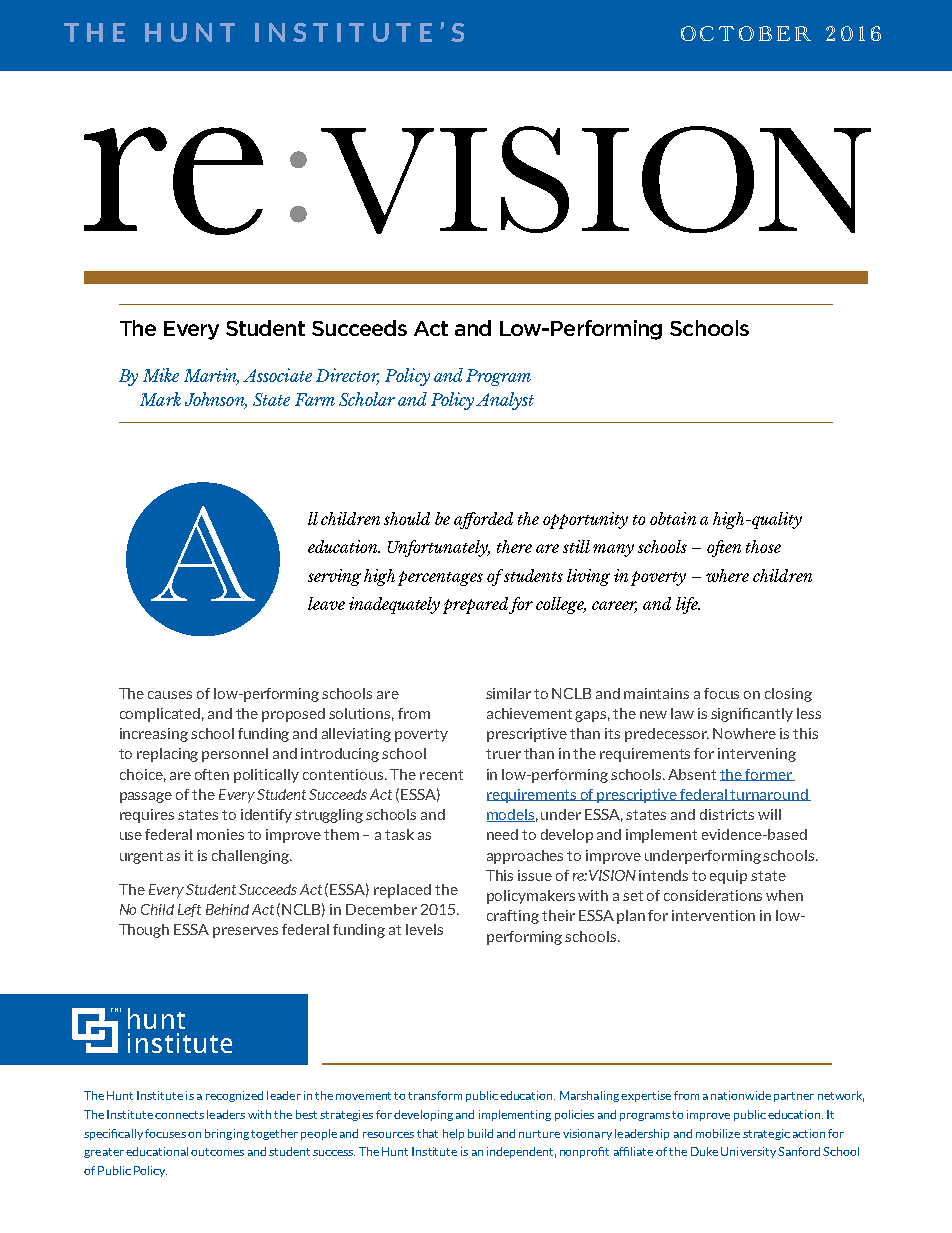 The image size is (952, 1233). I want to click on prepared, so click(476, 605).
